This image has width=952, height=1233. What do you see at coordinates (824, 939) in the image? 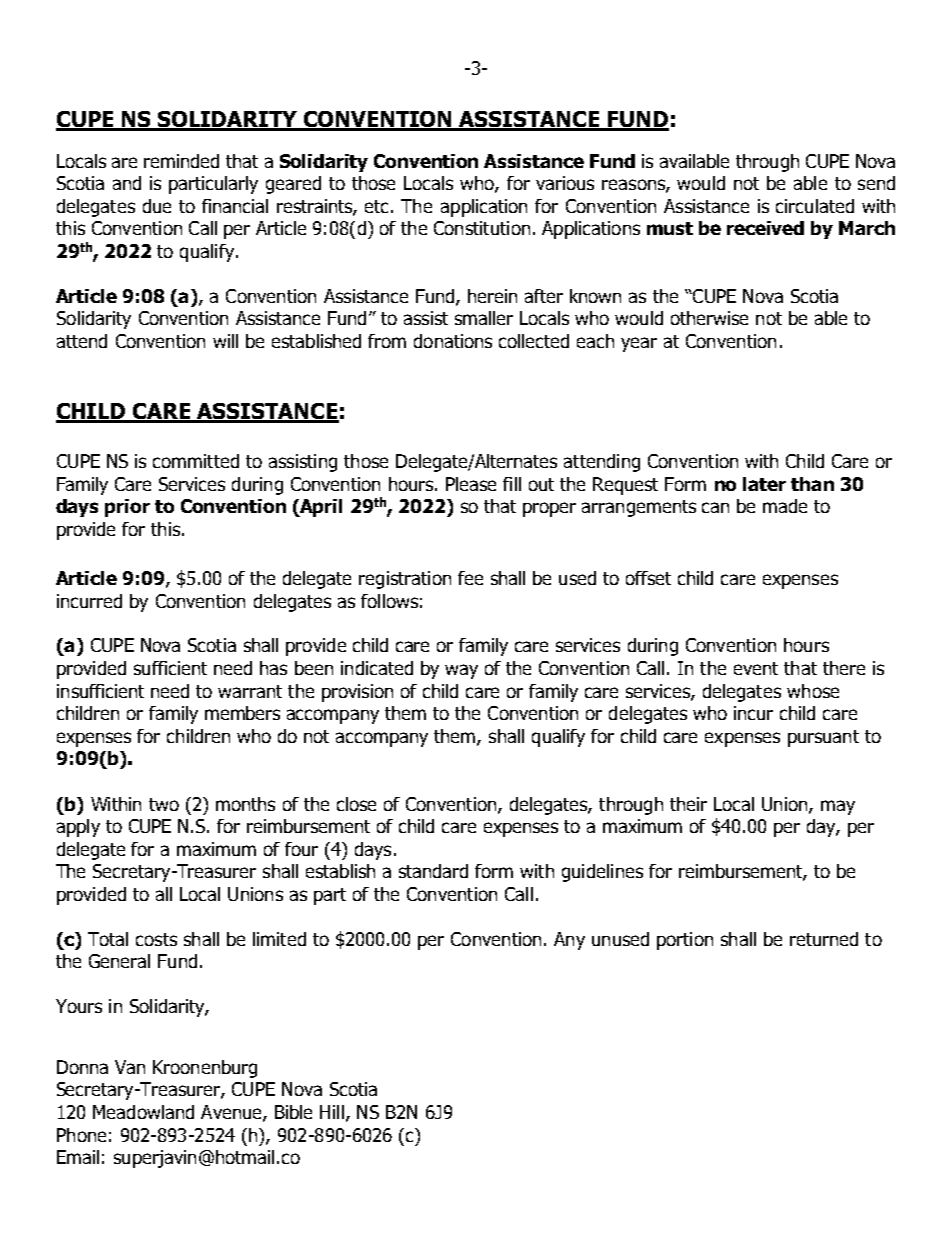
I see `returned` at bounding box center [824, 939].
